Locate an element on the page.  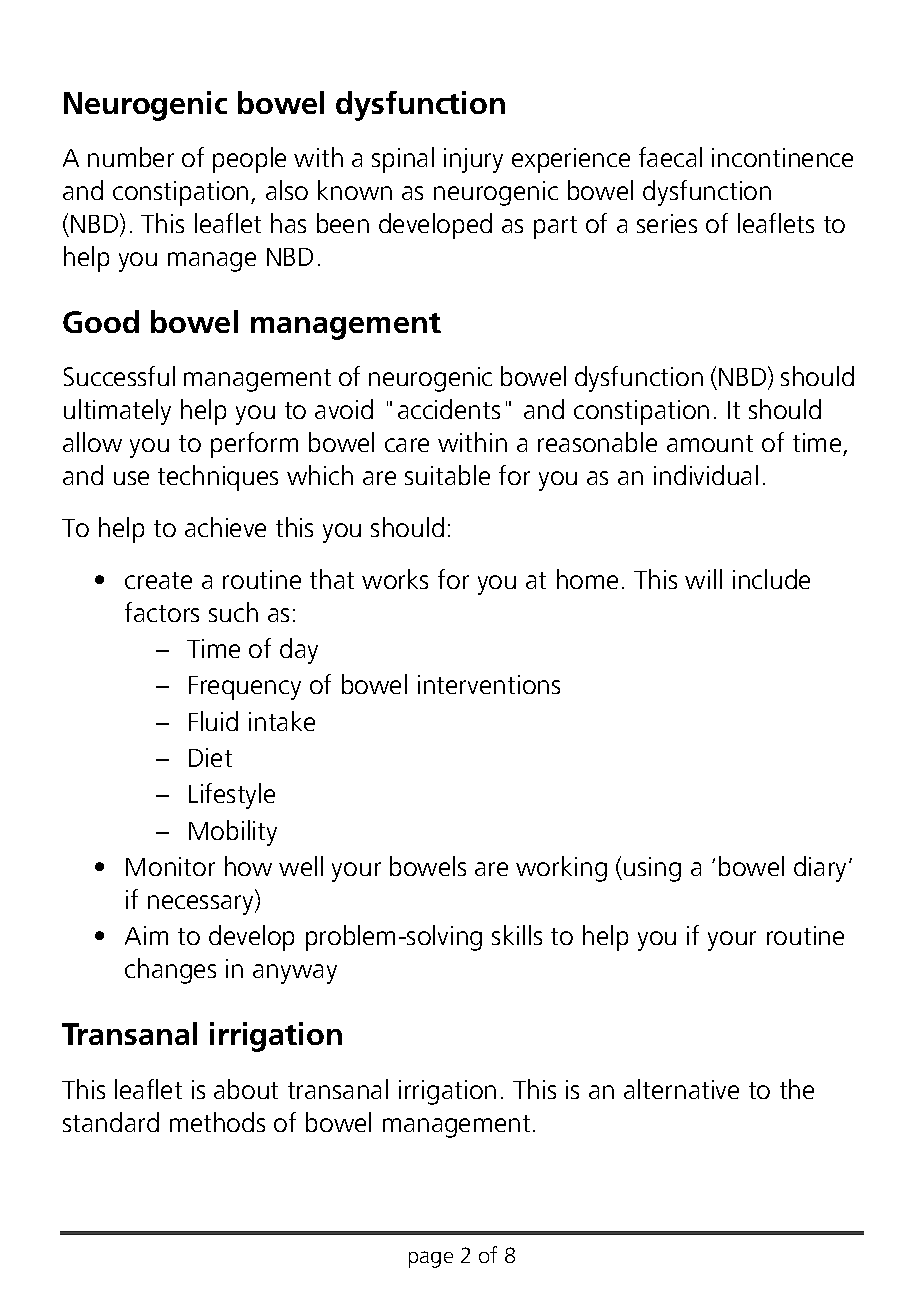
Monitor is located at coordinates (170, 866).
